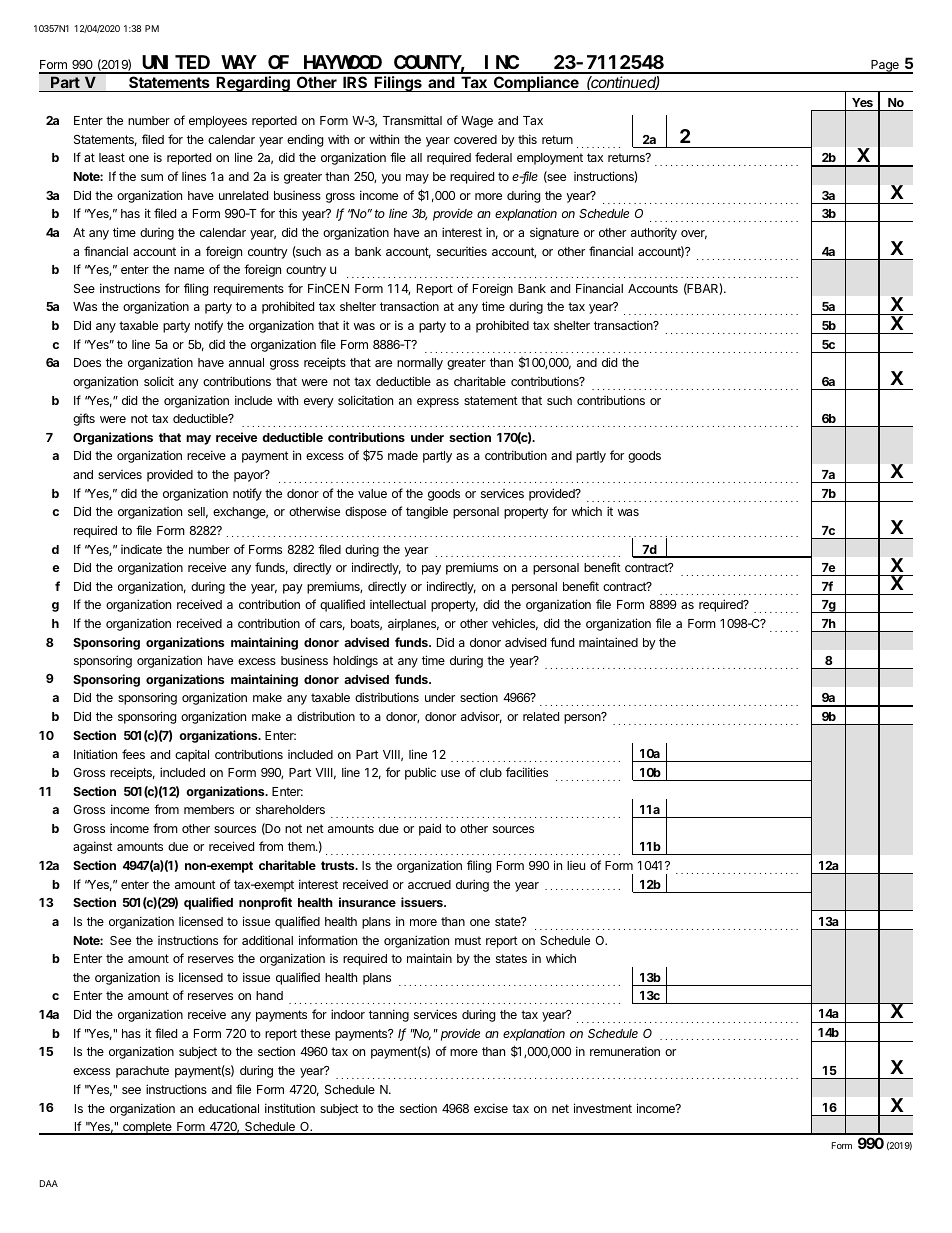  What do you see at coordinates (427, 513) in the document?
I see `tangible` at bounding box center [427, 513].
